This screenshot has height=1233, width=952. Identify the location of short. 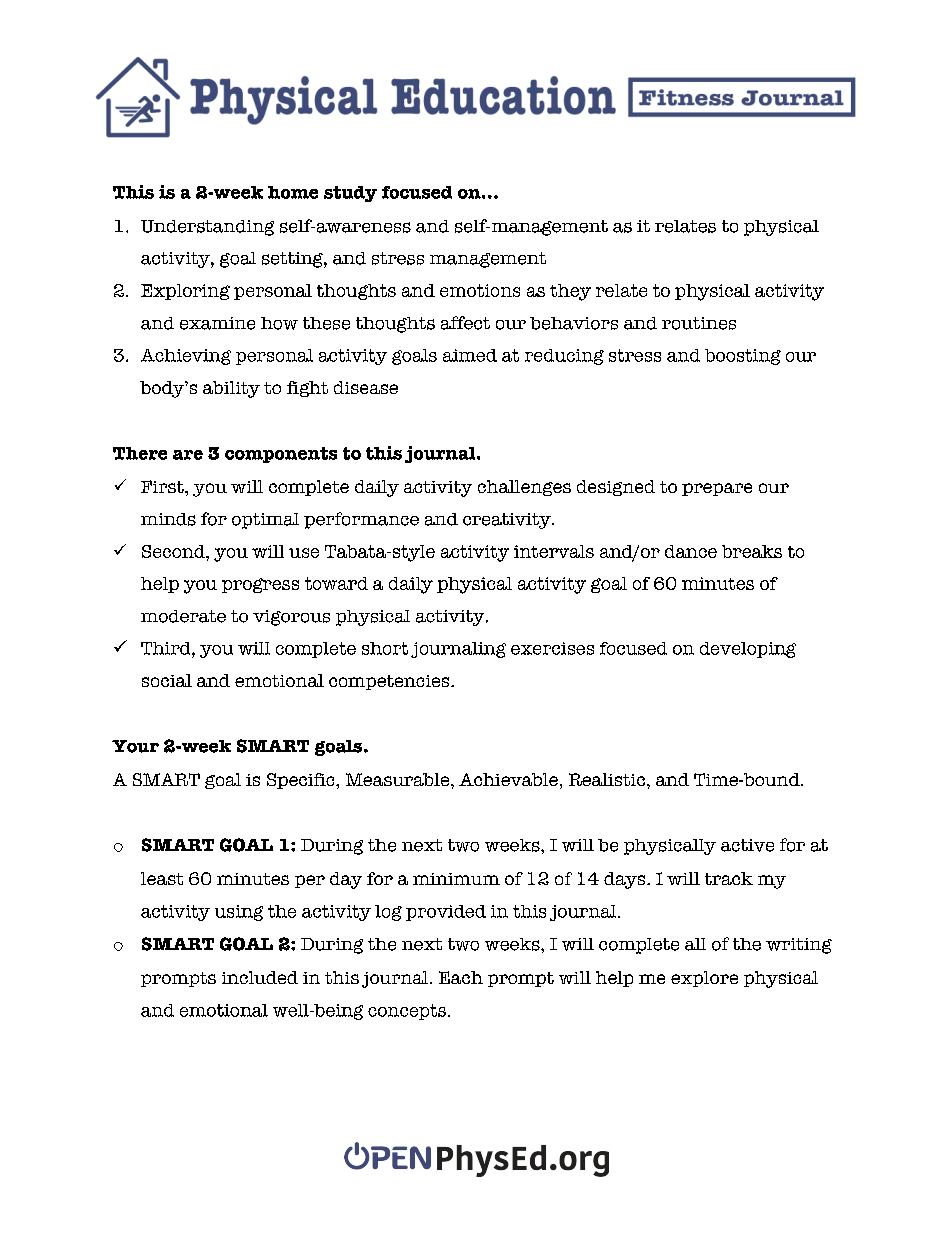
(385, 648).
